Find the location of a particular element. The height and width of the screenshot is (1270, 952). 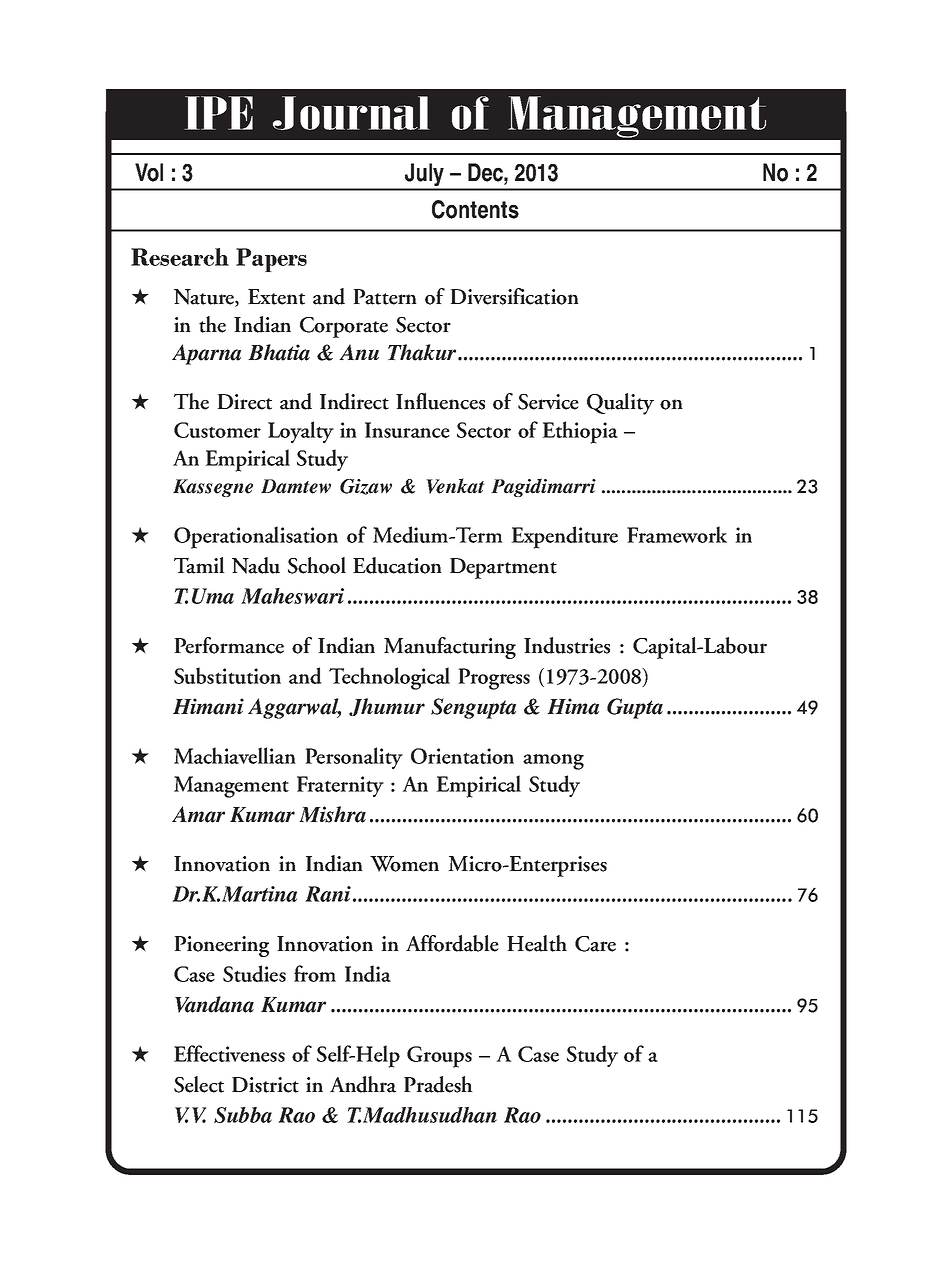

Journal is located at coordinates (351, 113).
